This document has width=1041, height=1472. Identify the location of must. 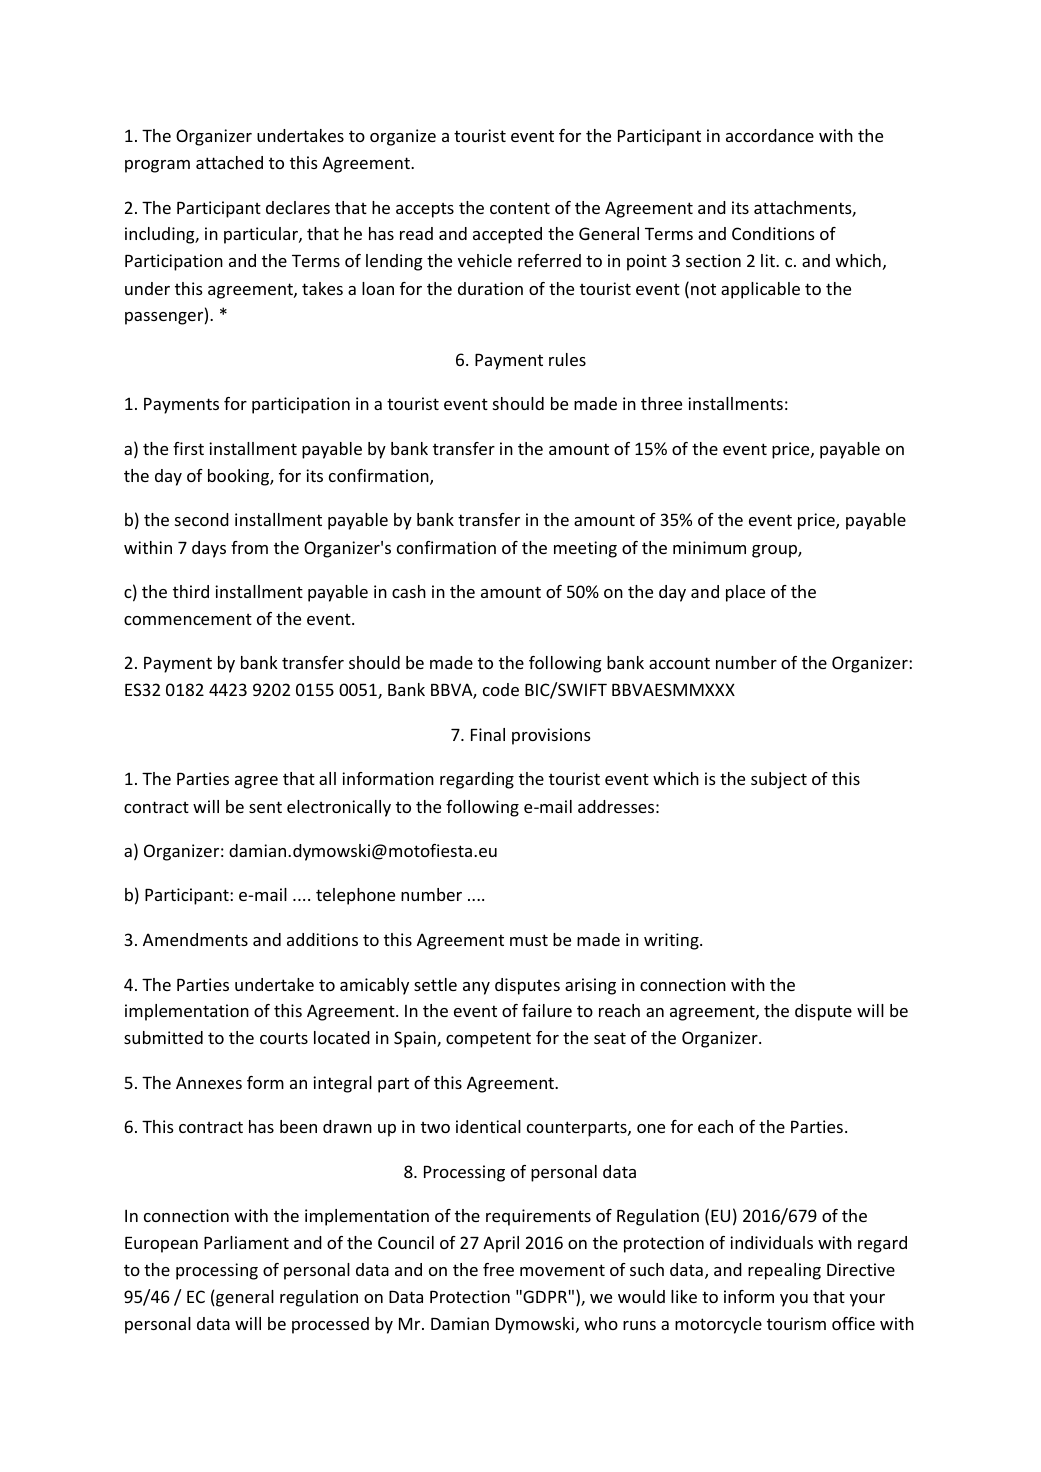
(529, 940).
